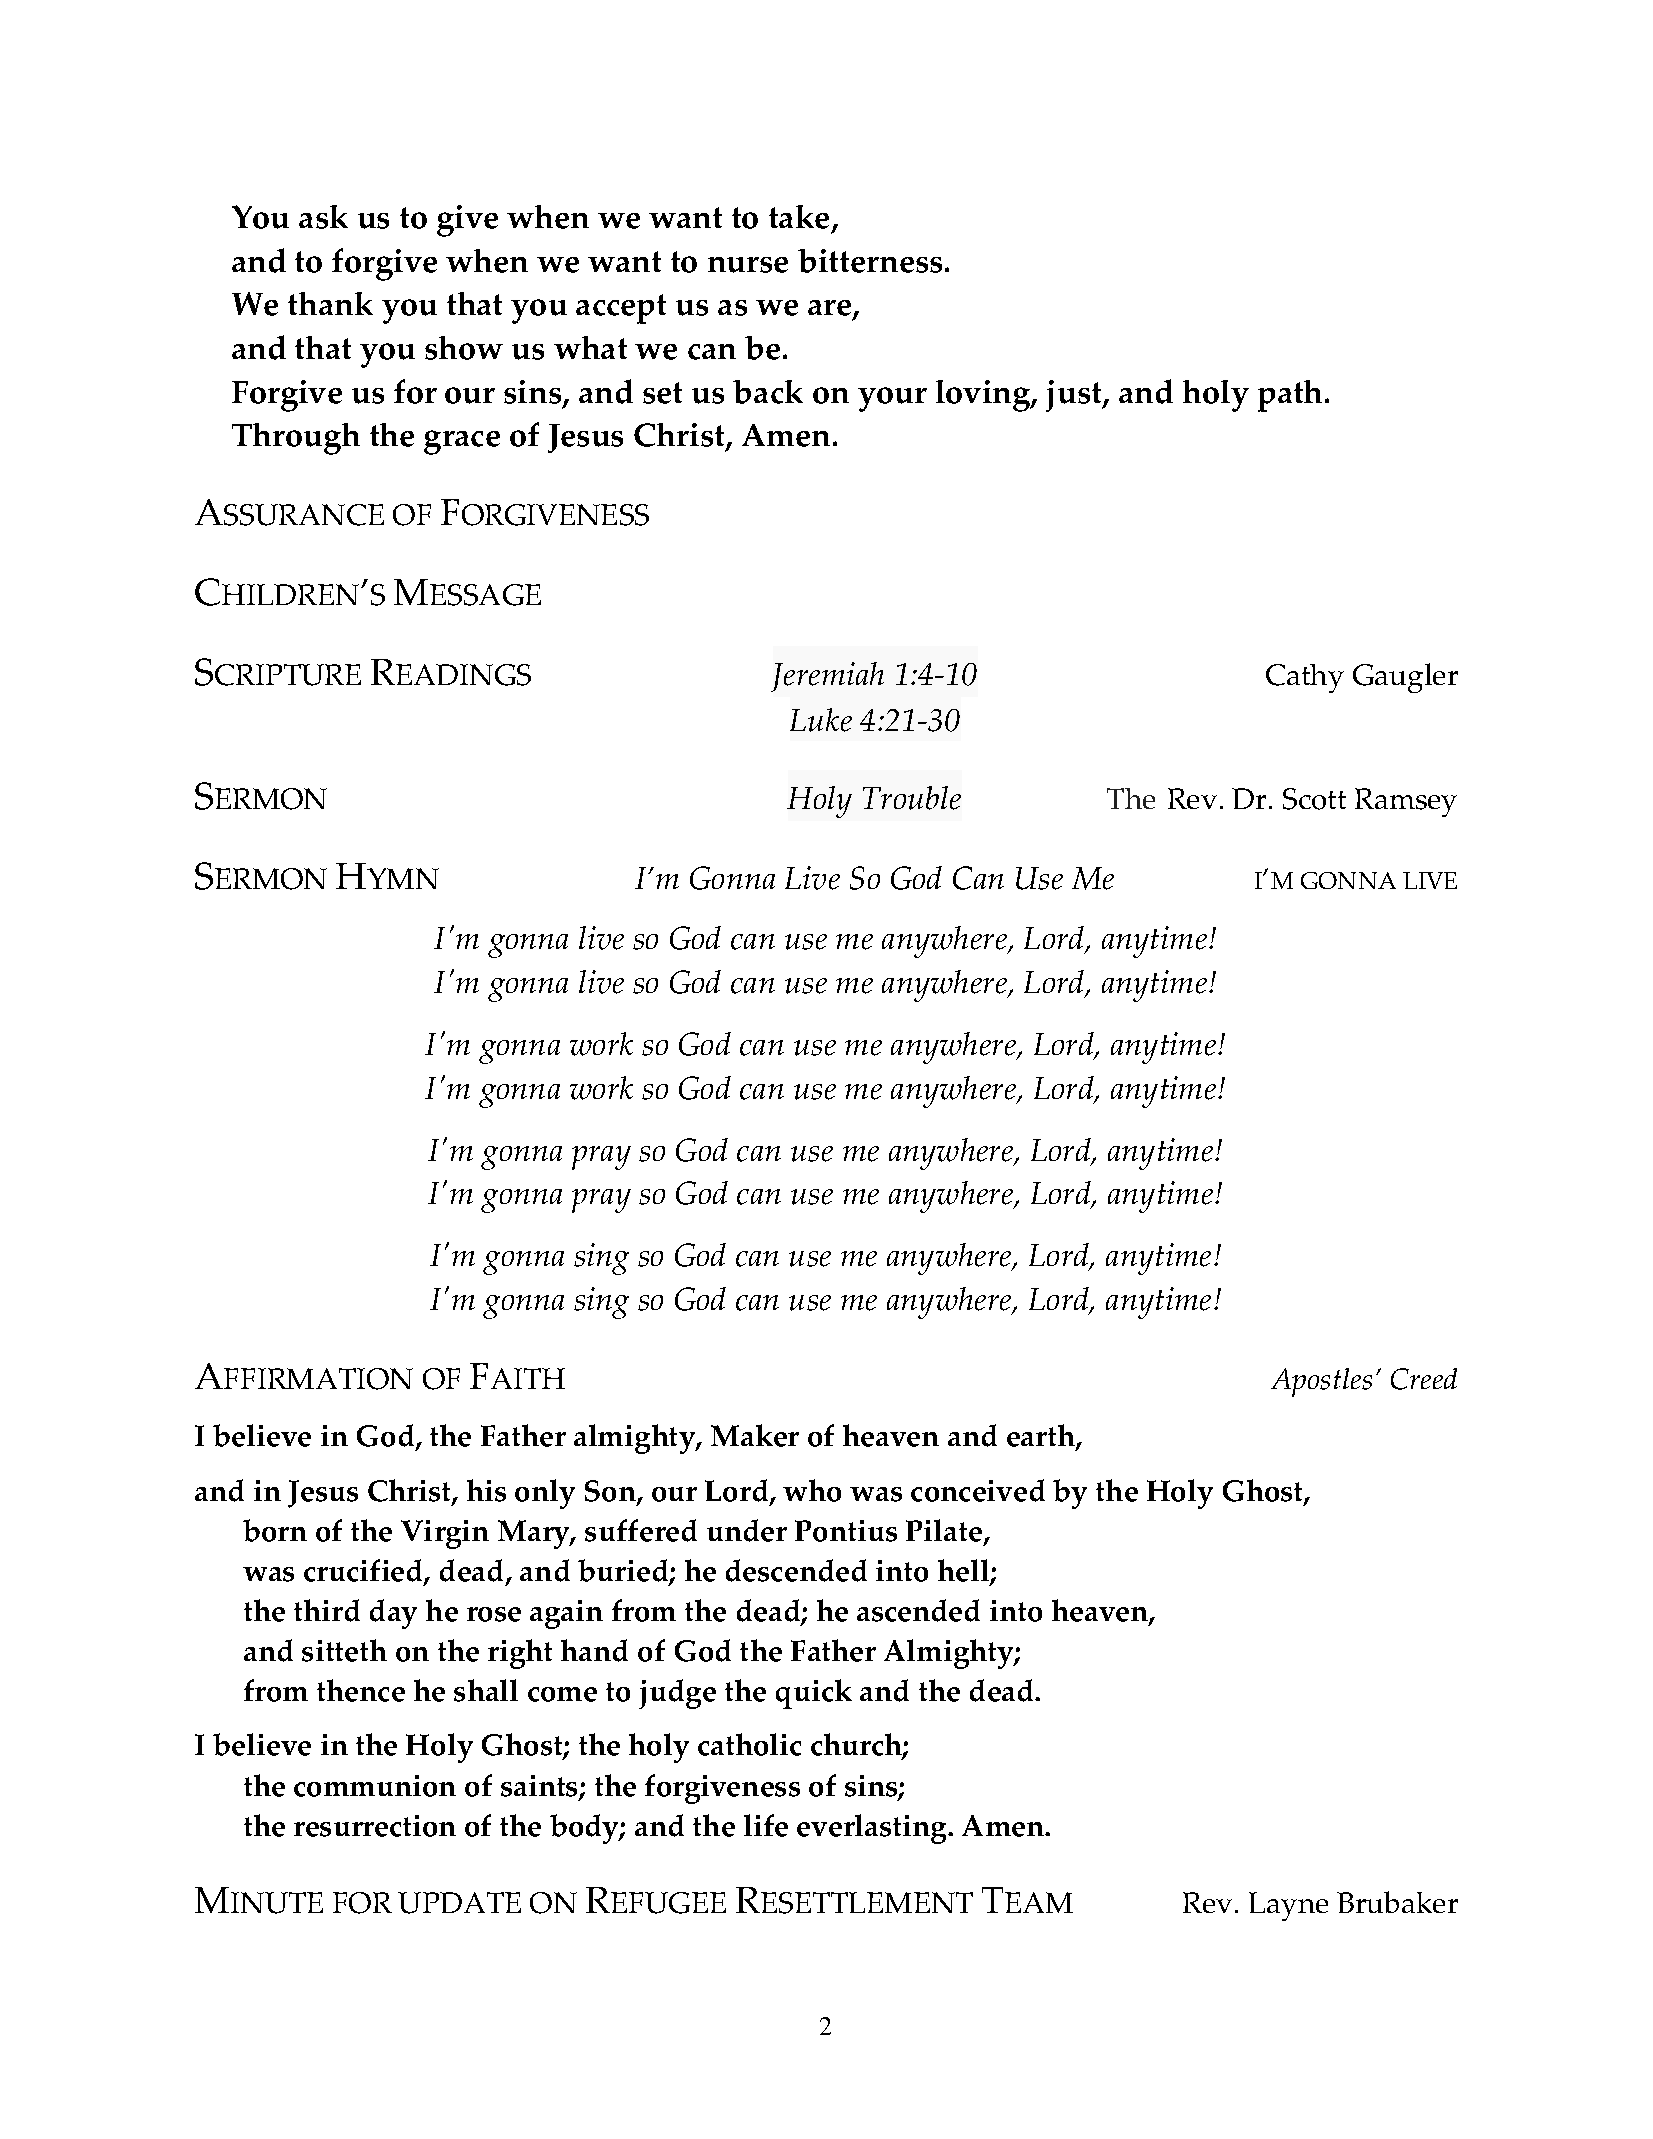 The height and width of the screenshot is (2139, 1653). Describe the element at coordinates (375, 1826) in the screenshot. I see `resurrection` at that location.
